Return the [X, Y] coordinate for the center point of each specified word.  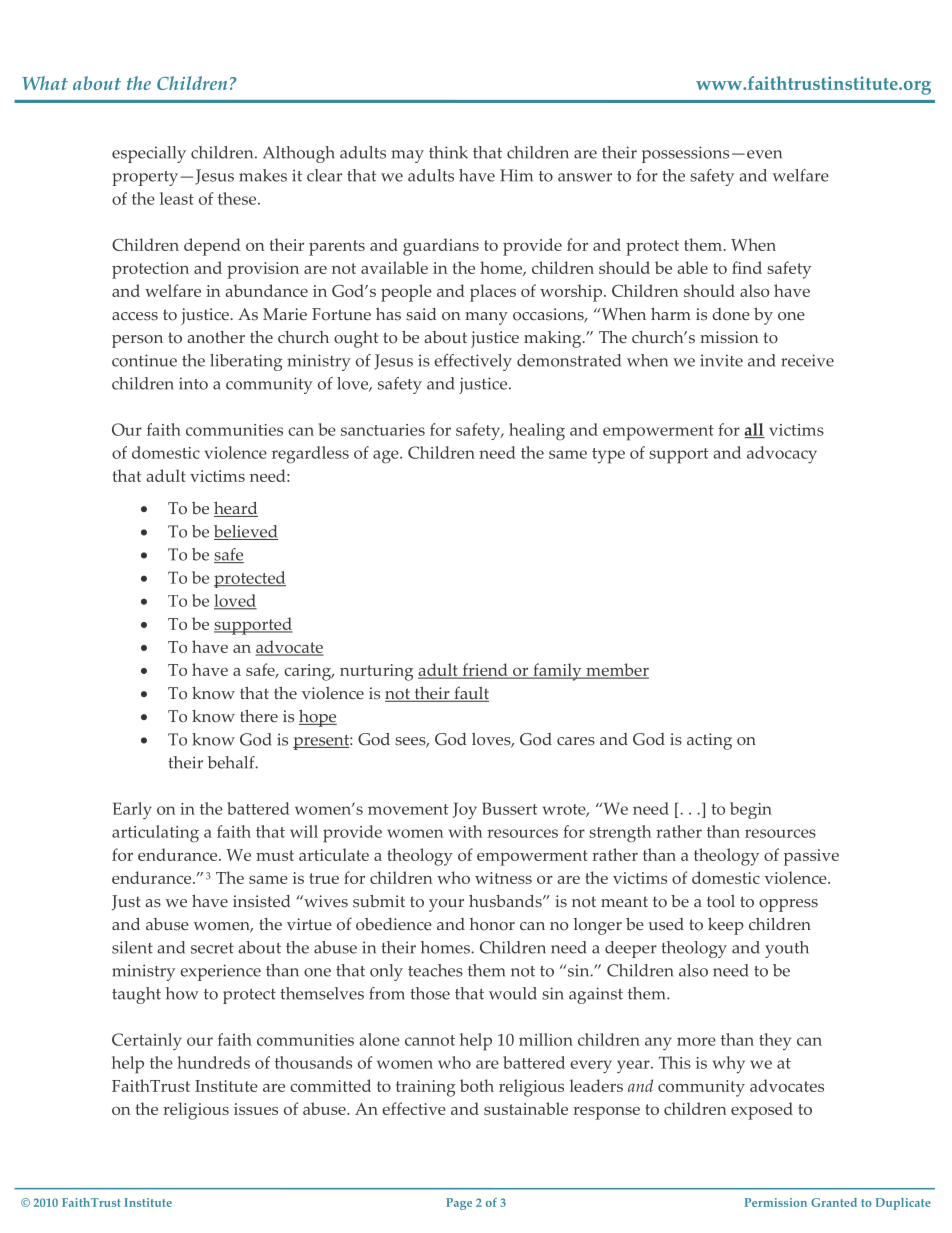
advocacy [782, 455]
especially [149, 154]
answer [585, 177]
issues [256, 1109]
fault [470, 694]
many [486, 318]
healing [537, 432]
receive [807, 360]
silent [132, 947]
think [448, 152]
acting [709, 741]
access [135, 316]
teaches [435, 970]
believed [246, 532]
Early [132, 811]
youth [787, 949]
